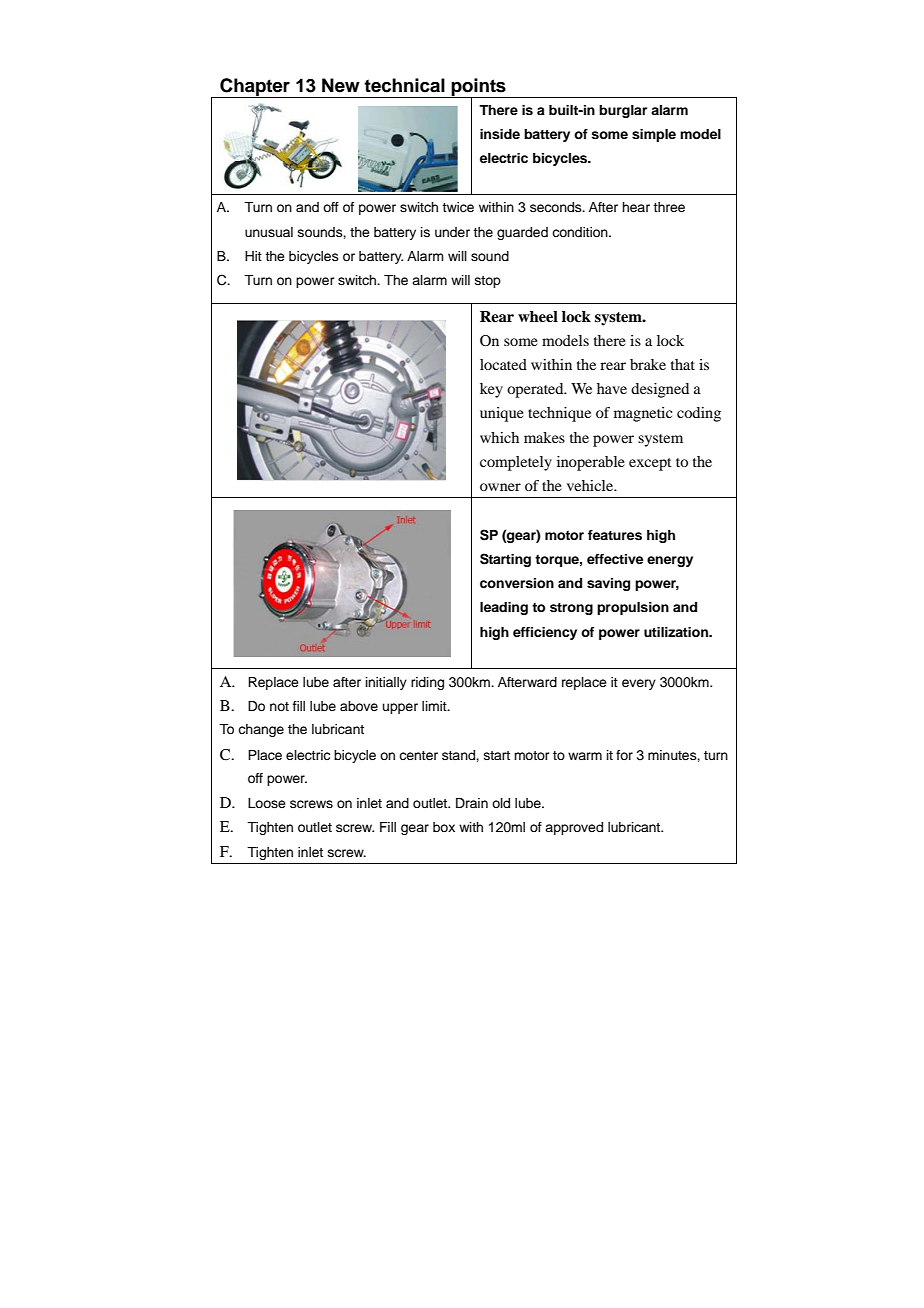 The image size is (924, 1308). I want to click on conversion, so click(517, 583).
